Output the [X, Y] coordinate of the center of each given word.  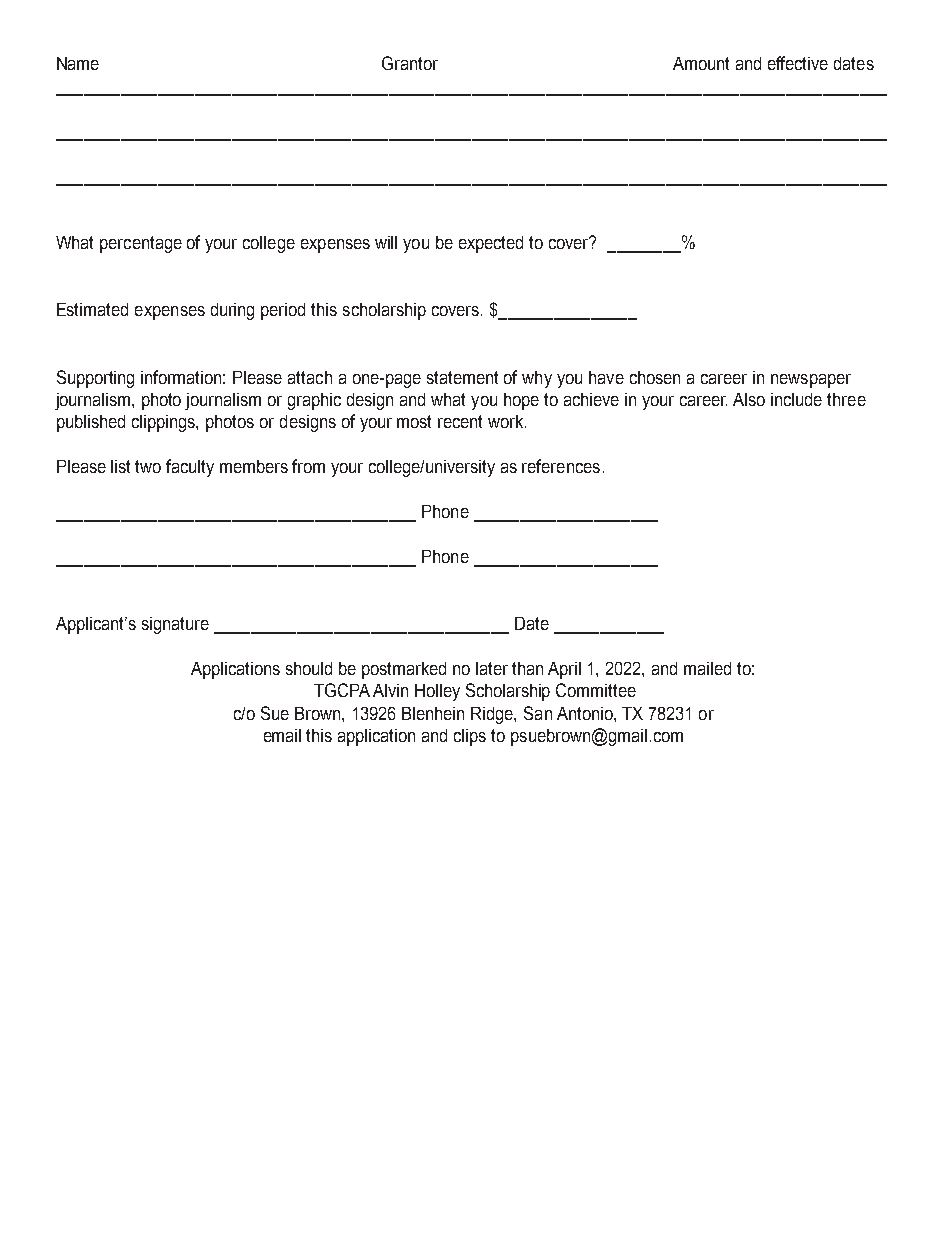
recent [460, 421]
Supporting [95, 379]
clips [470, 737]
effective [798, 63]
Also [749, 399]
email [282, 735]
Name [78, 63]
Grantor [410, 63]
